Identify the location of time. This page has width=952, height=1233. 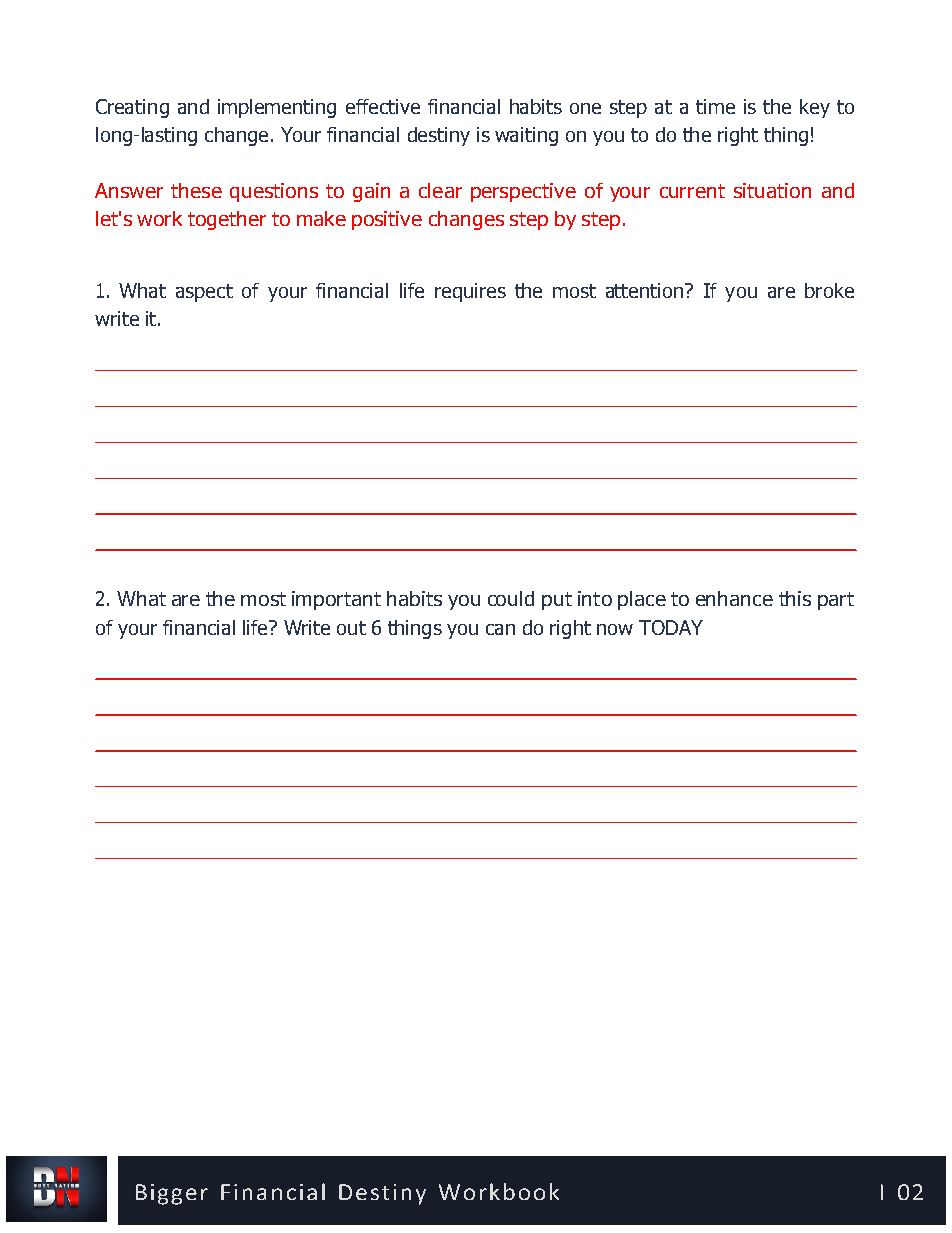
(715, 106).
